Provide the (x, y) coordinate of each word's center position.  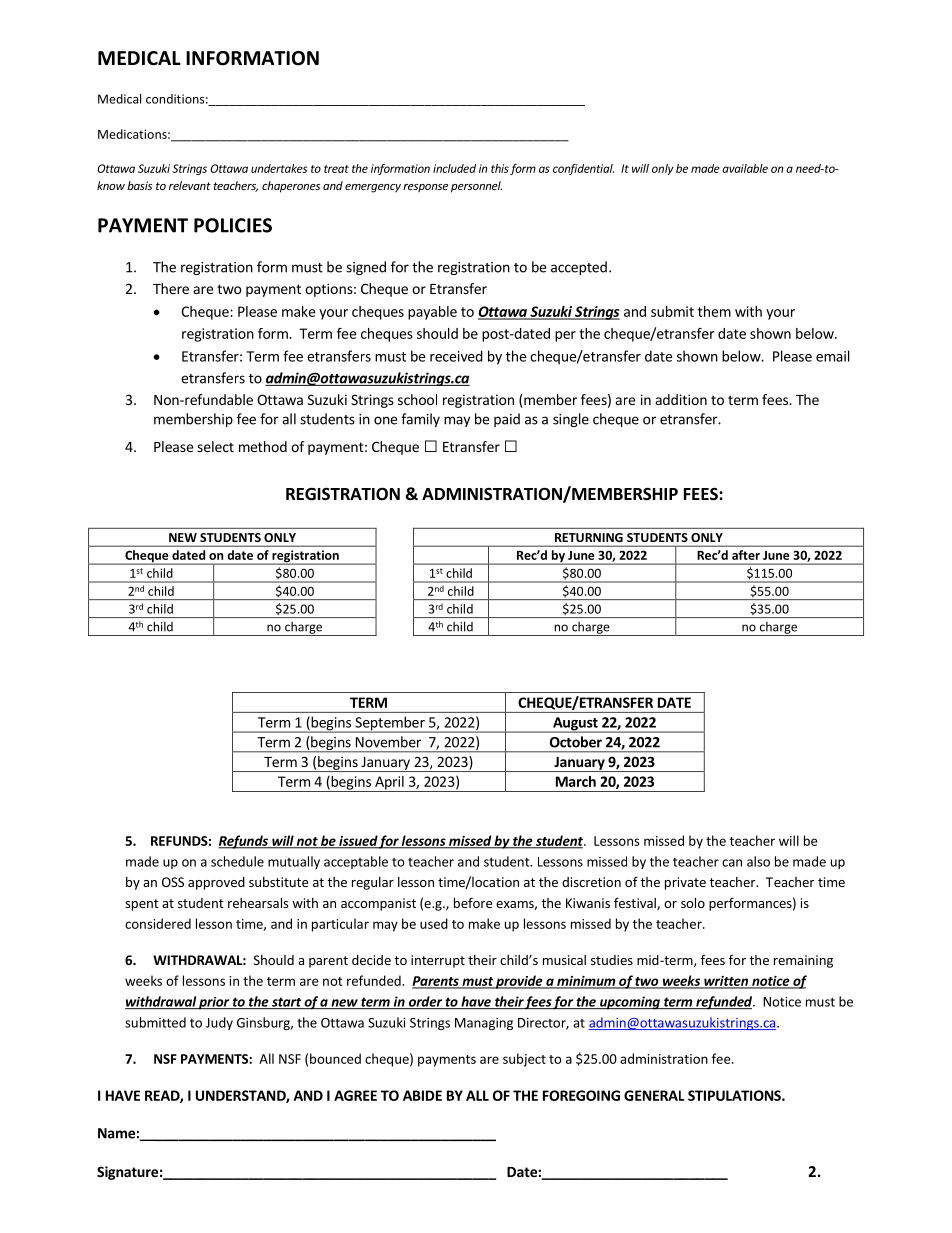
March (576, 781)
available (745, 168)
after (746, 555)
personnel (476, 187)
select (215, 446)
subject (524, 1060)
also (758, 861)
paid (507, 420)
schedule (237, 861)
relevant (190, 185)
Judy (219, 1023)
